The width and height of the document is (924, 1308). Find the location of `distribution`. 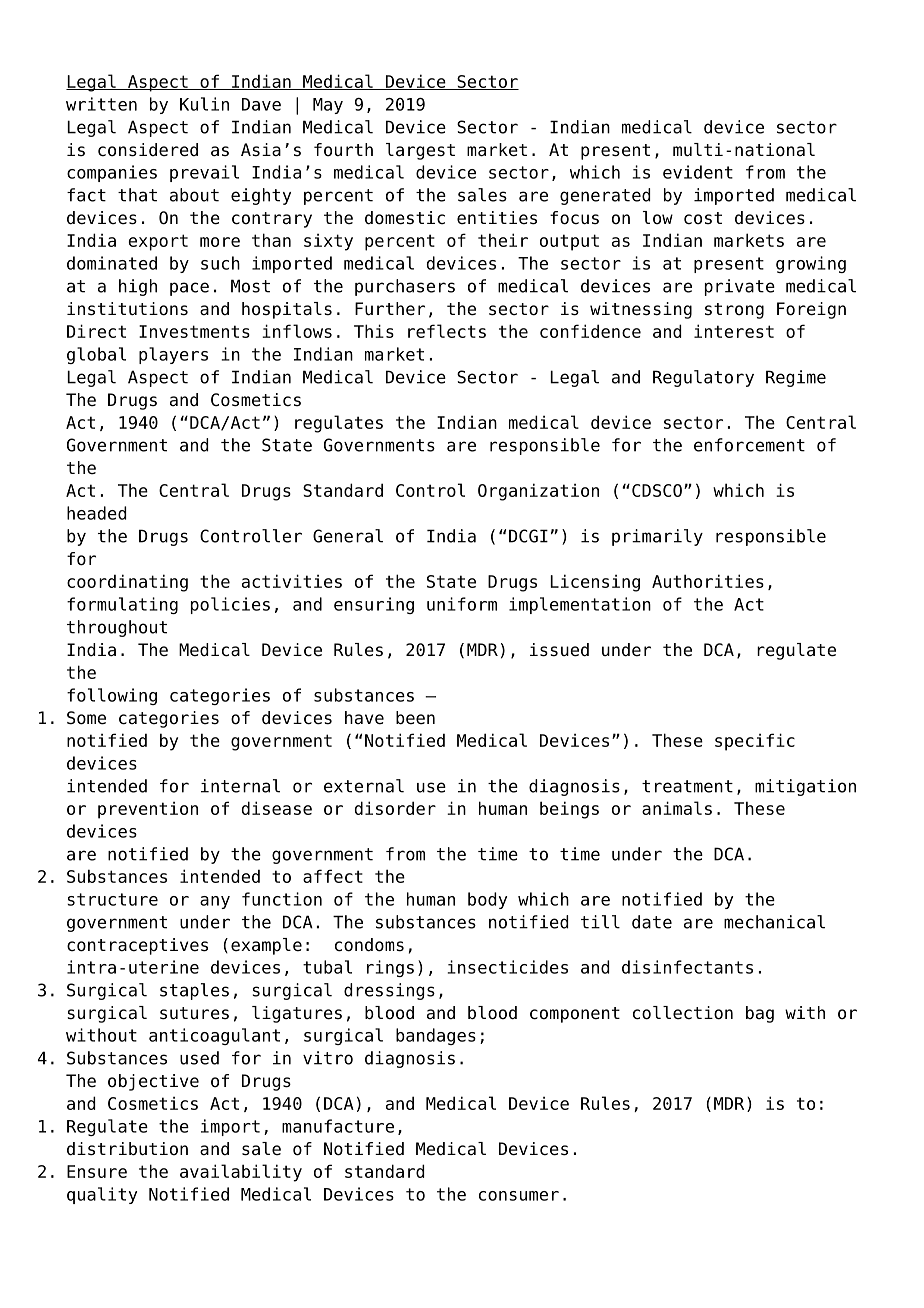

distribution is located at coordinates (127, 1149).
